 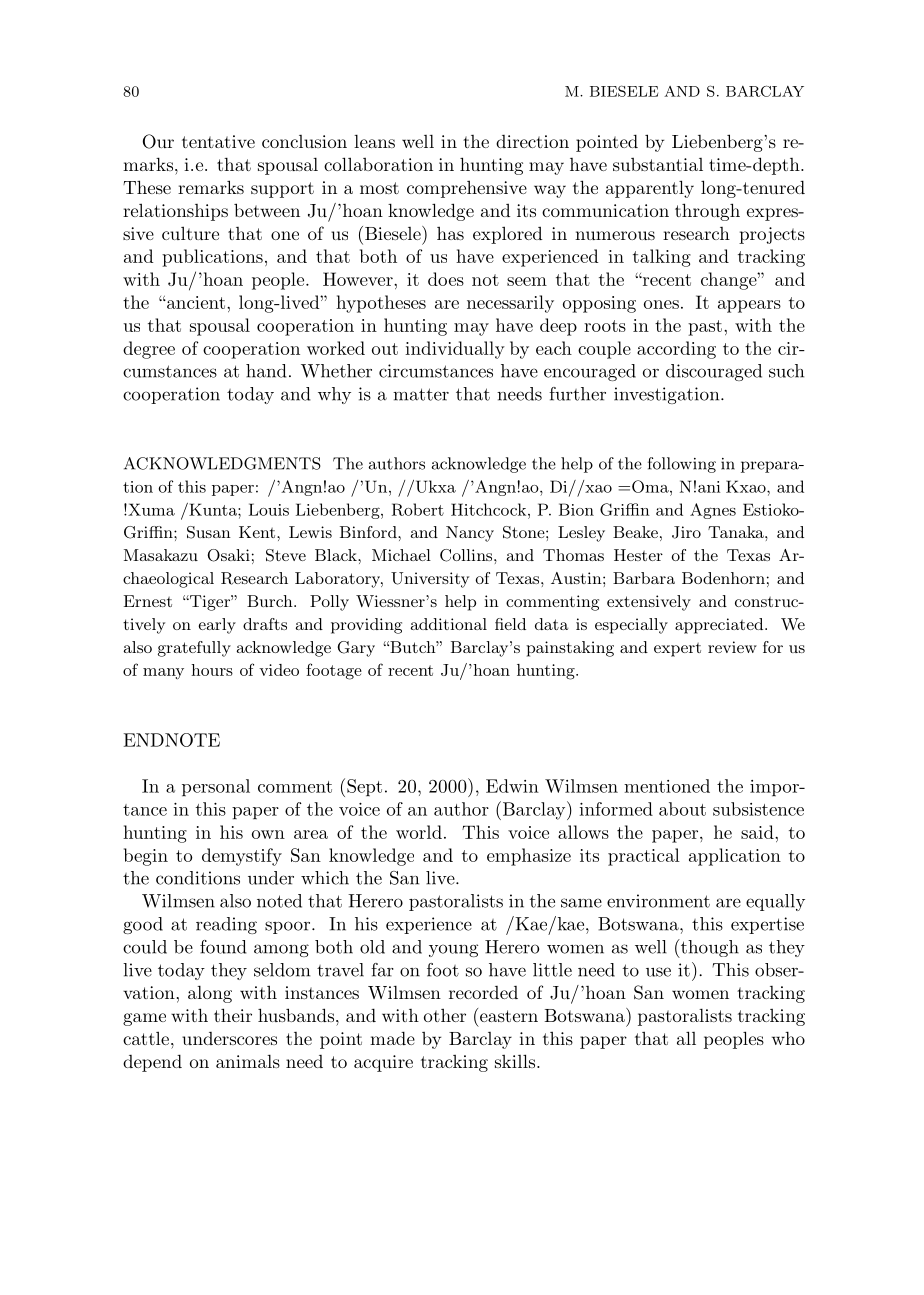 What do you see at coordinates (233, 1015) in the screenshot?
I see `their` at bounding box center [233, 1015].
